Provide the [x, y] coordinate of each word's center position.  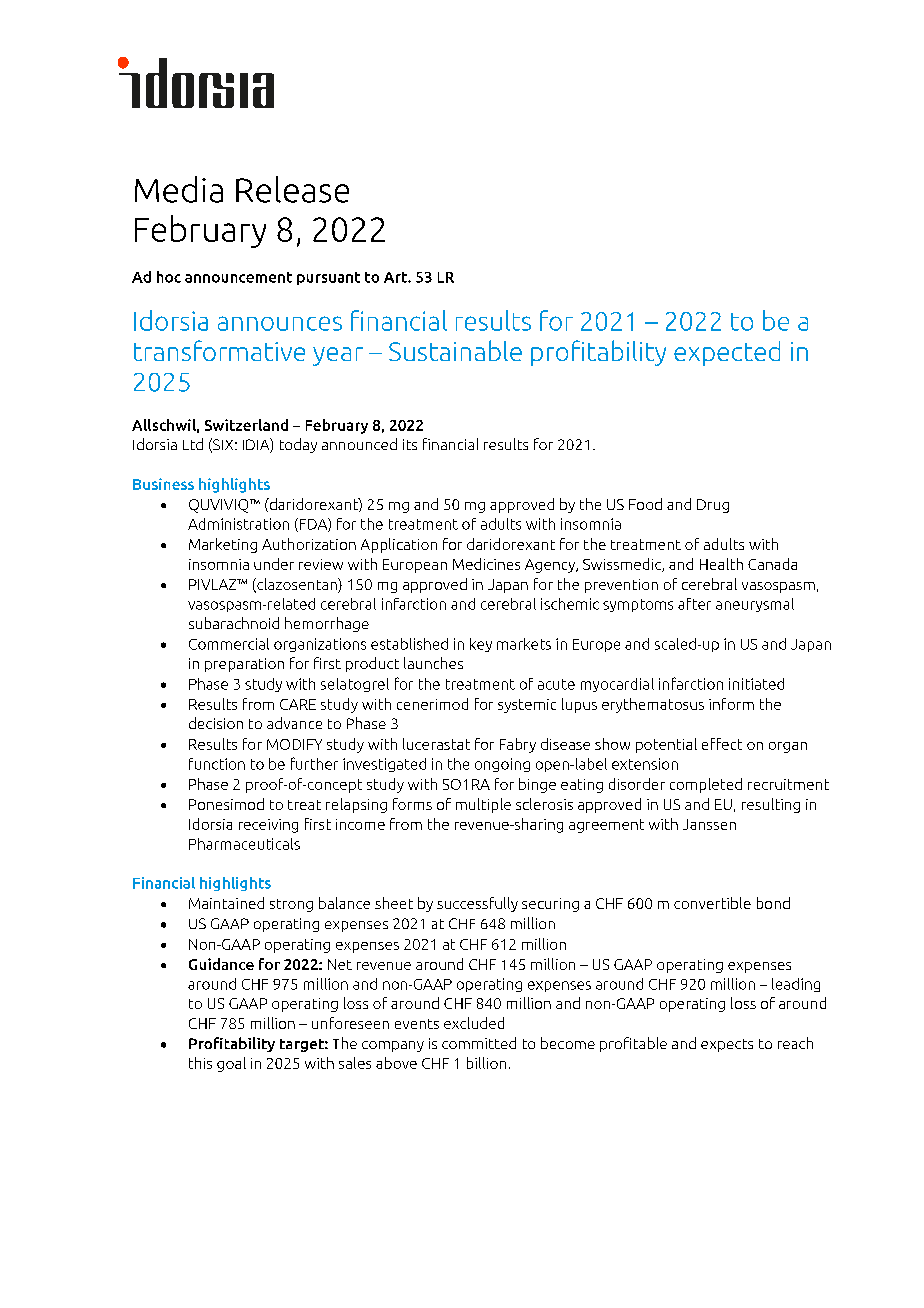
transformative [219, 350]
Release [292, 189]
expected [727, 353]
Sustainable [455, 350]
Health [721, 564]
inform [731, 704]
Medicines [486, 564]
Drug [713, 506]
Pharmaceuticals [244, 844]
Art [396, 277]
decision [216, 723]
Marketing [223, 545]
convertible [712, 903]
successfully [477, 904]
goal [231, 1064]
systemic [527, 706]
